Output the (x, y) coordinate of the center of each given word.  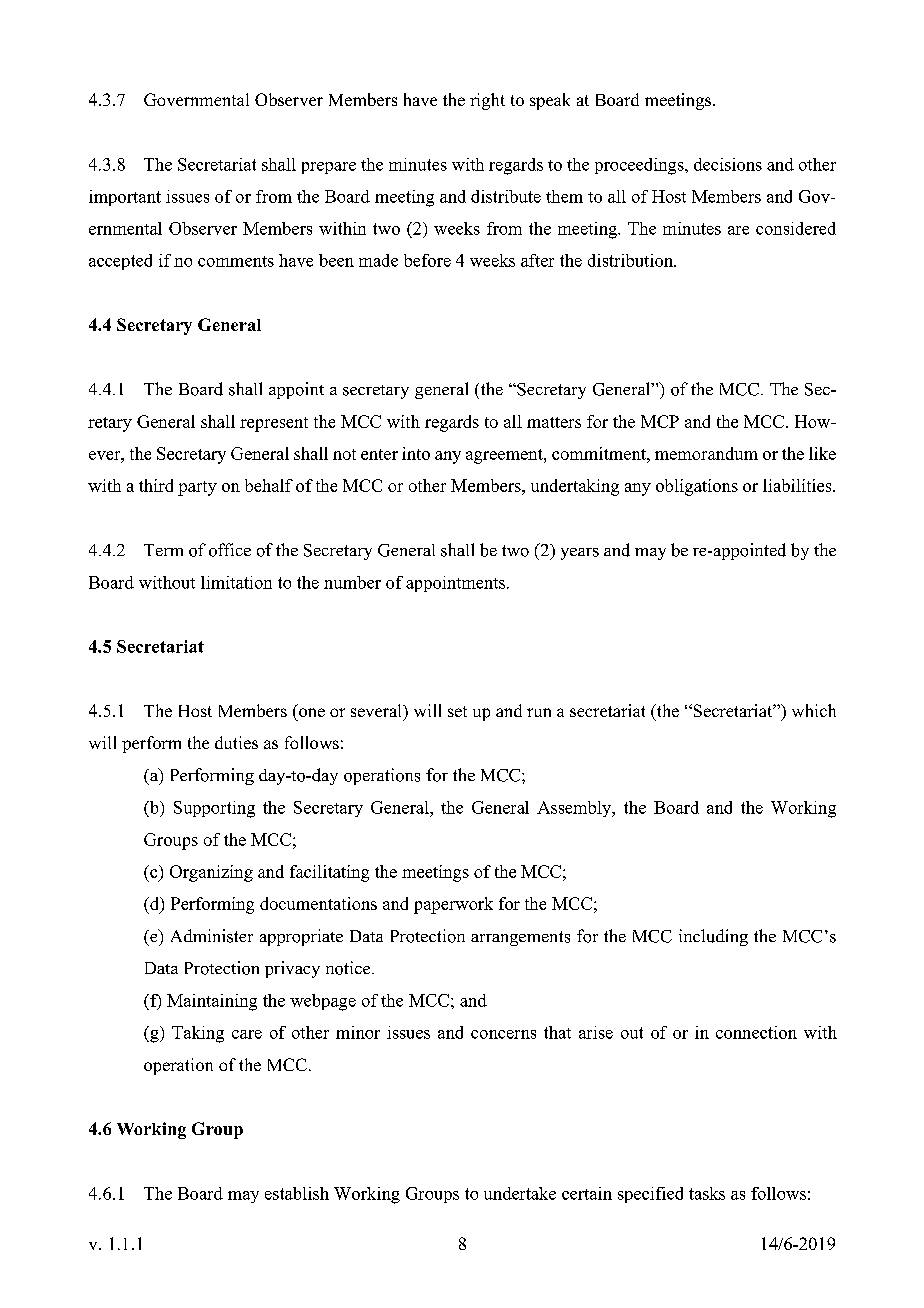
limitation (236, 582)
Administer (212, 936)
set (457, 711)
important (125, 198)
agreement (505, 456)
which (814, 710)
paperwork (453, 905)
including (713, 937)
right (487, 101)
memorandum (706, 453)
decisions (728, 164)
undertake (520, 1193)
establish (297, 1193)
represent (274, 424)
